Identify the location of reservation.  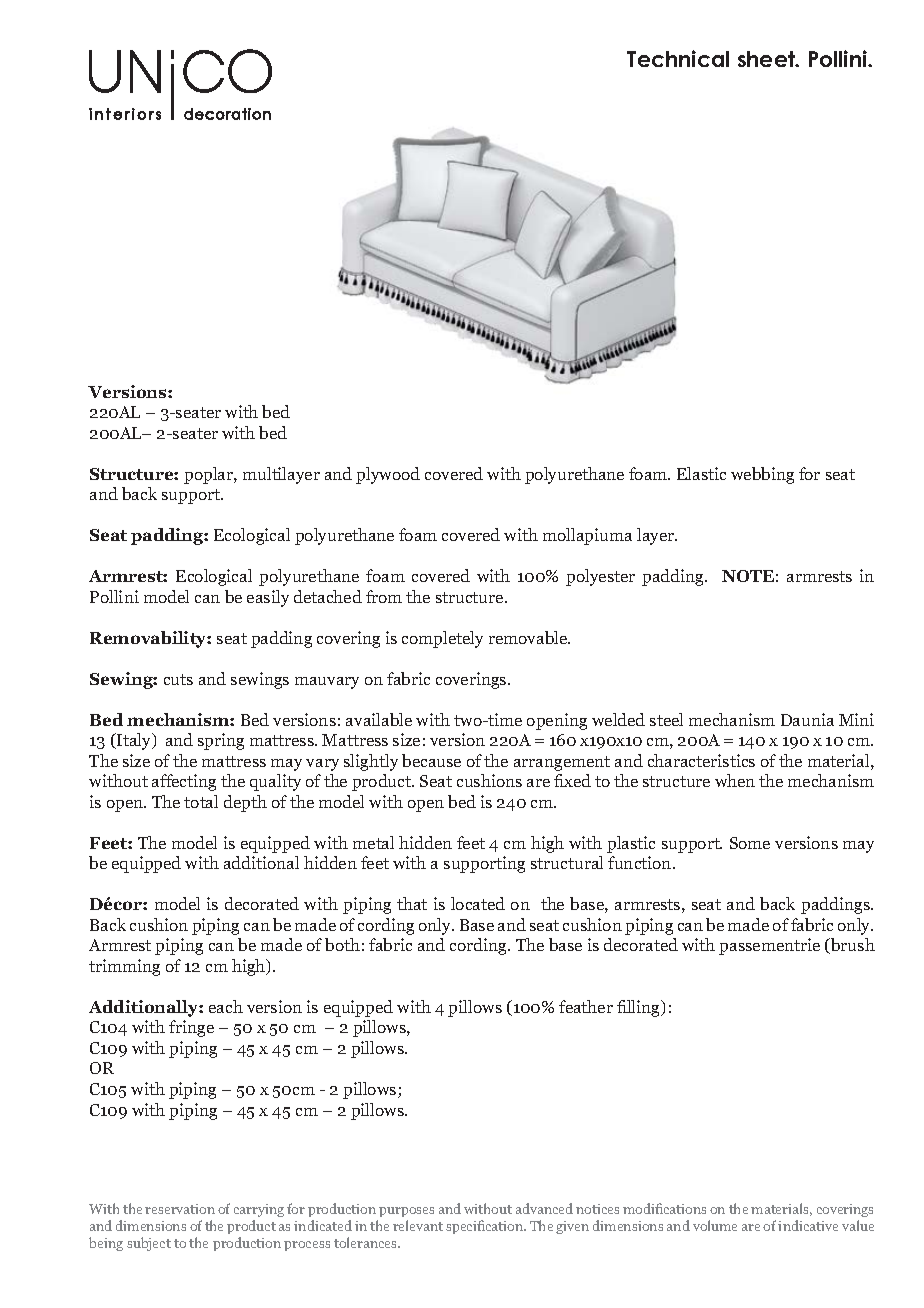
(180, 1209).
